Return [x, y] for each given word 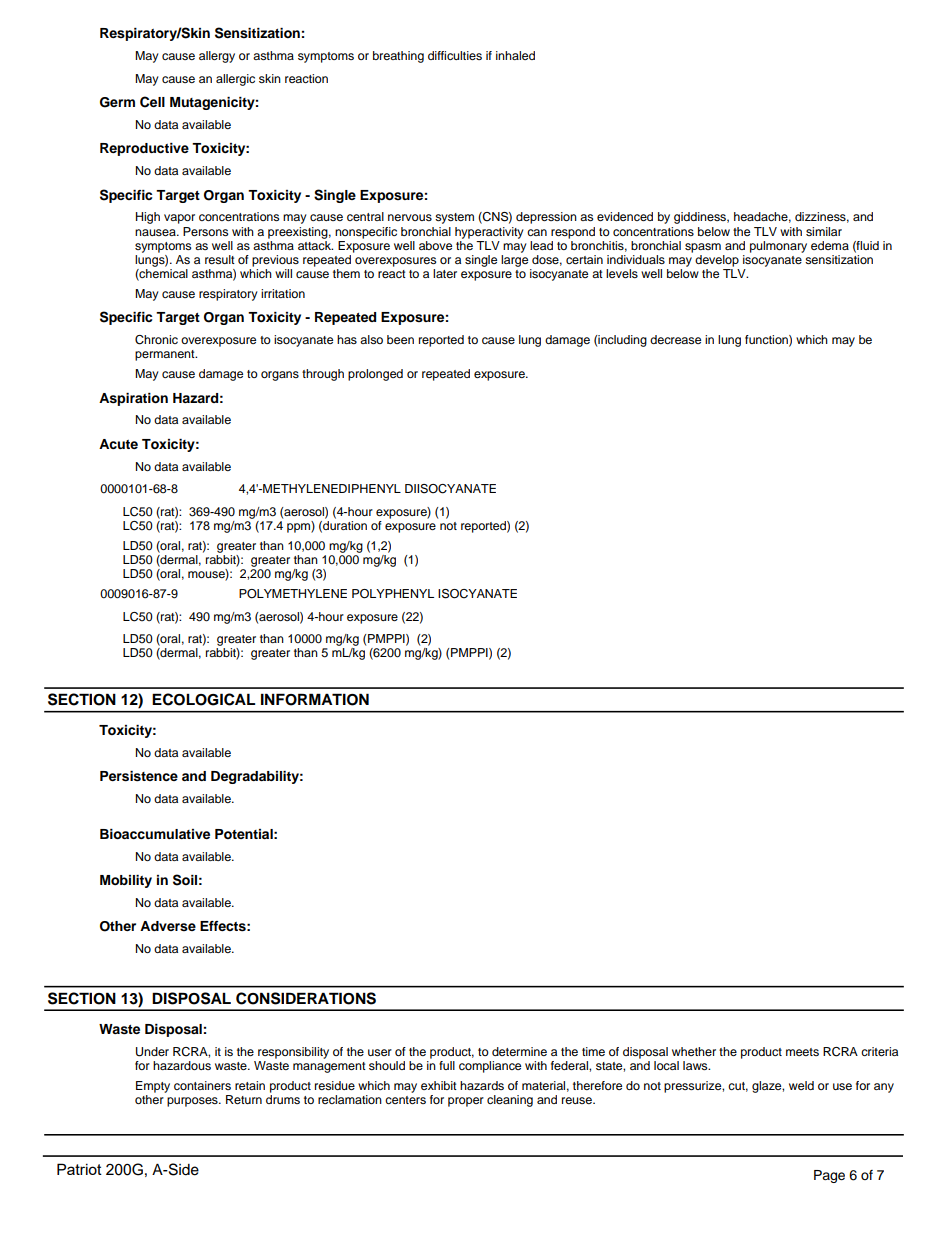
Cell [152, 102]
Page [829, 1176]
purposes [193, 1102]
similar [824, 231]
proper [466, 1102]
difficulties [455, 55]
